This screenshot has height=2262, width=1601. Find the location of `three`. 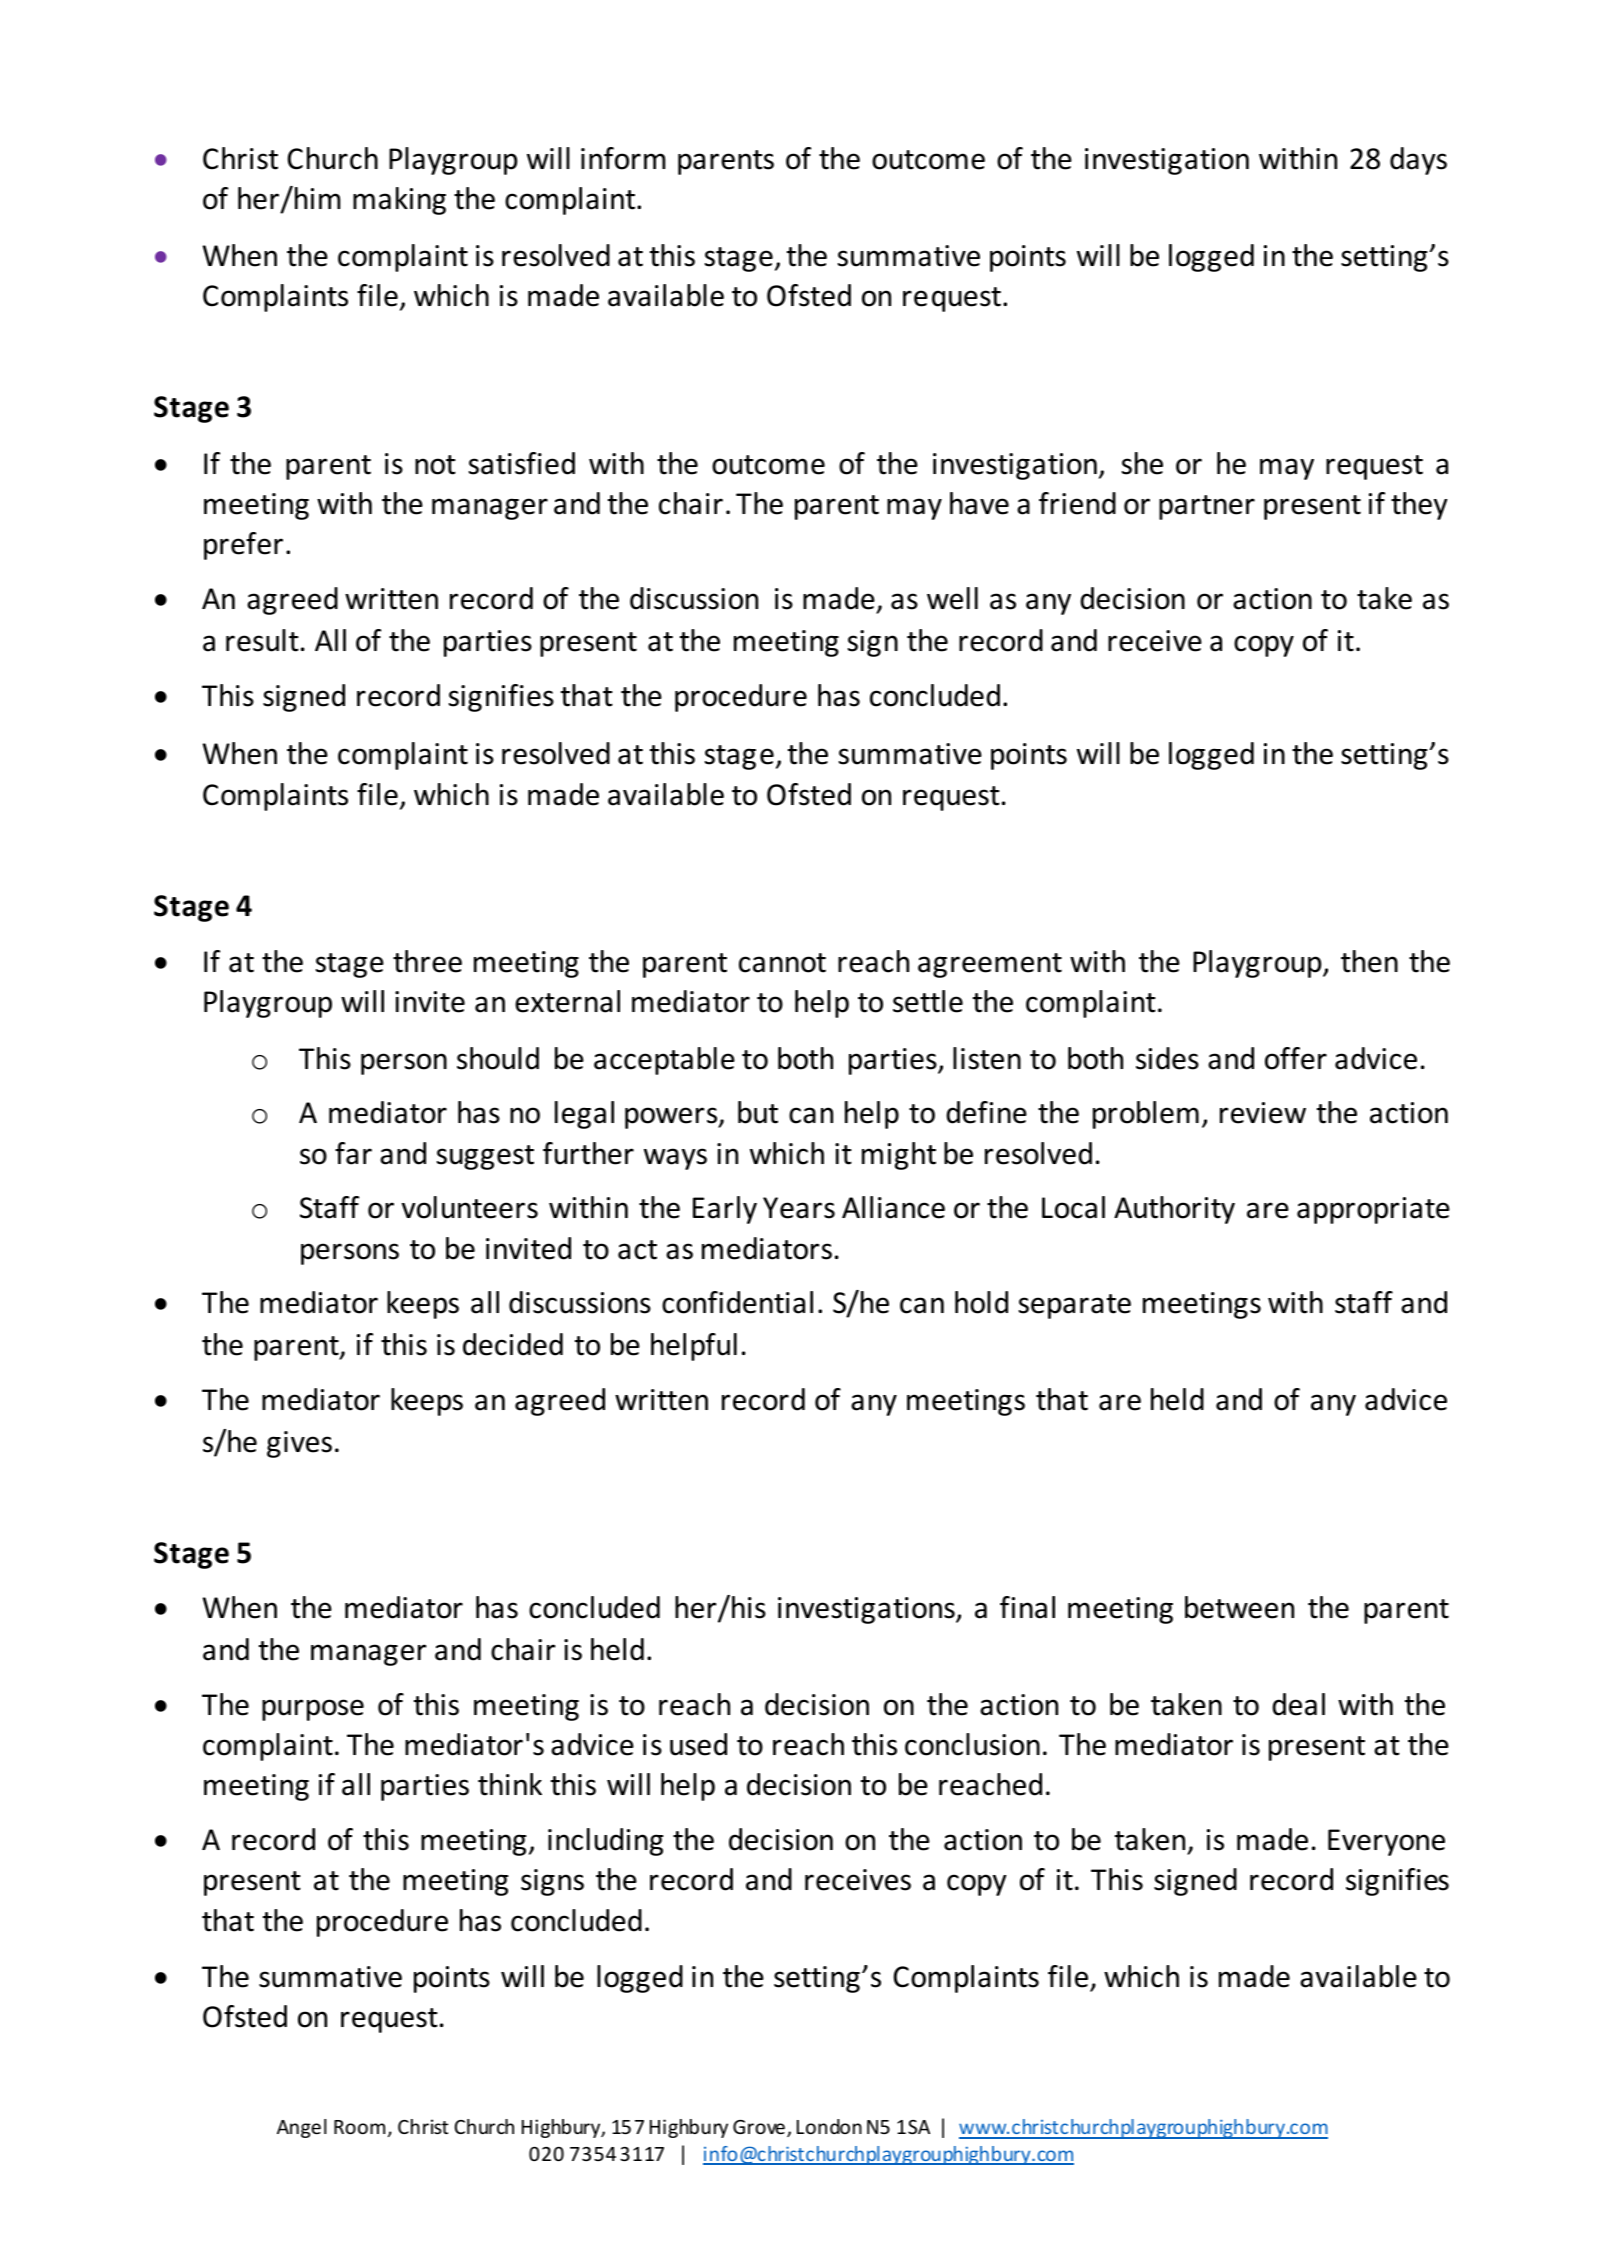

three is located at coordinates (427, 961).
